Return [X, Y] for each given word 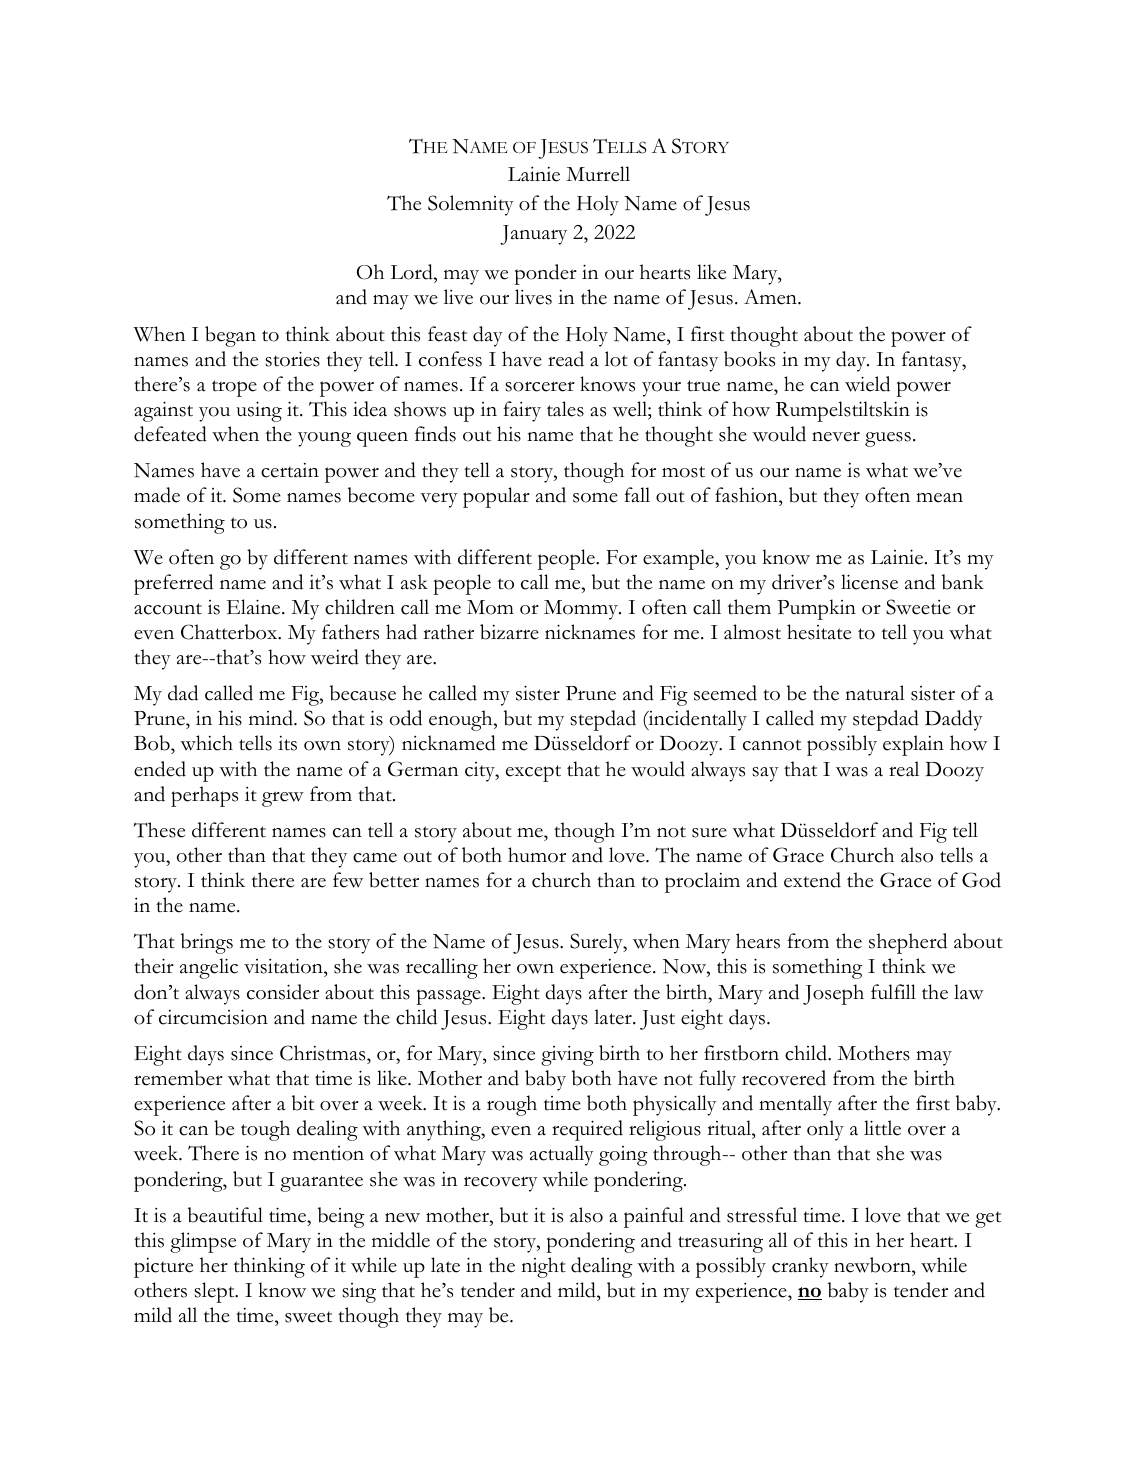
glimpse [203, 1242]
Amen [771, 297]
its [287, 743]
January [533, 235]
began [230, 336]
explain [913, 745]
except [533, 773]
